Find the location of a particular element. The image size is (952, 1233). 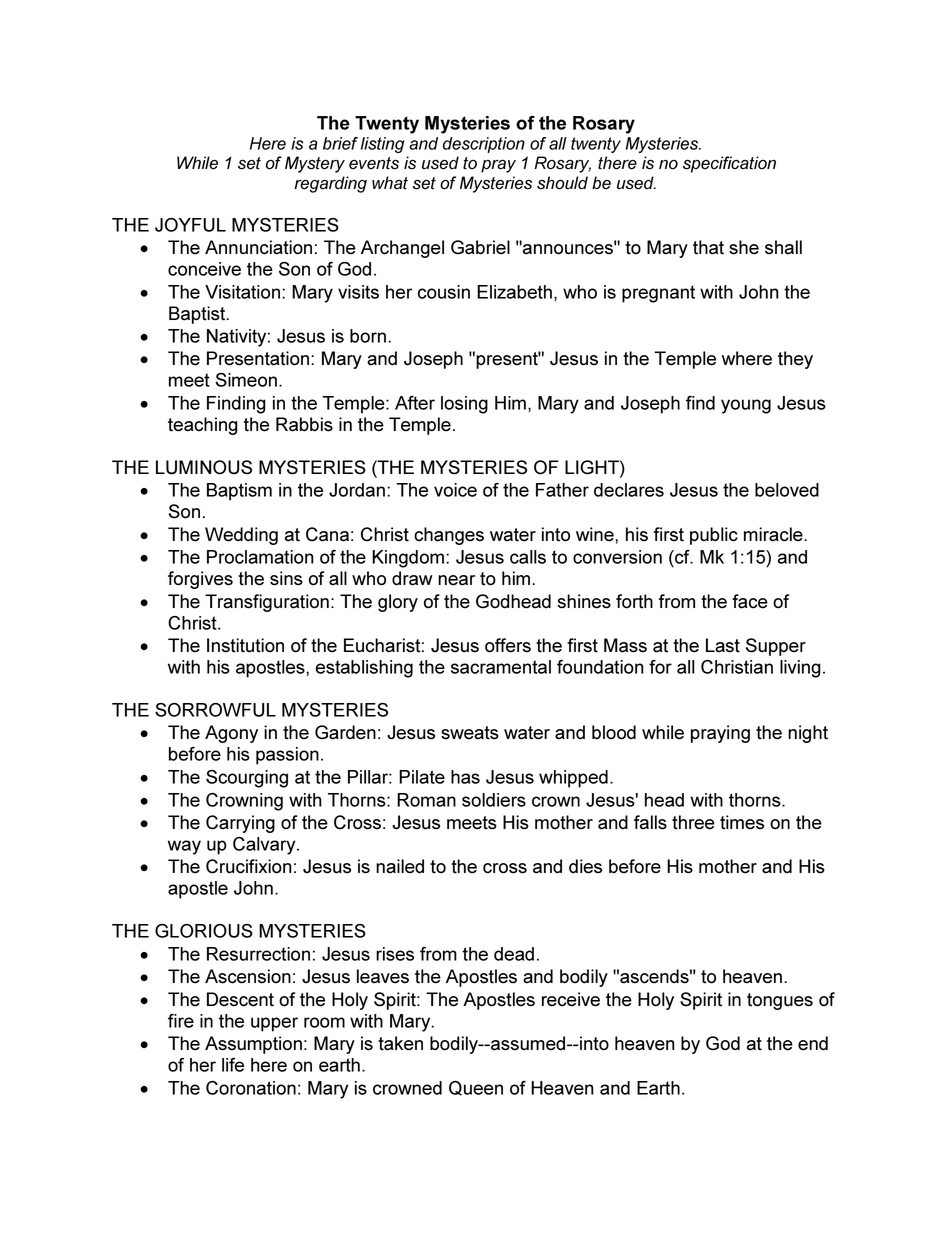

Assumption is located at coordinates (253, 1045).
